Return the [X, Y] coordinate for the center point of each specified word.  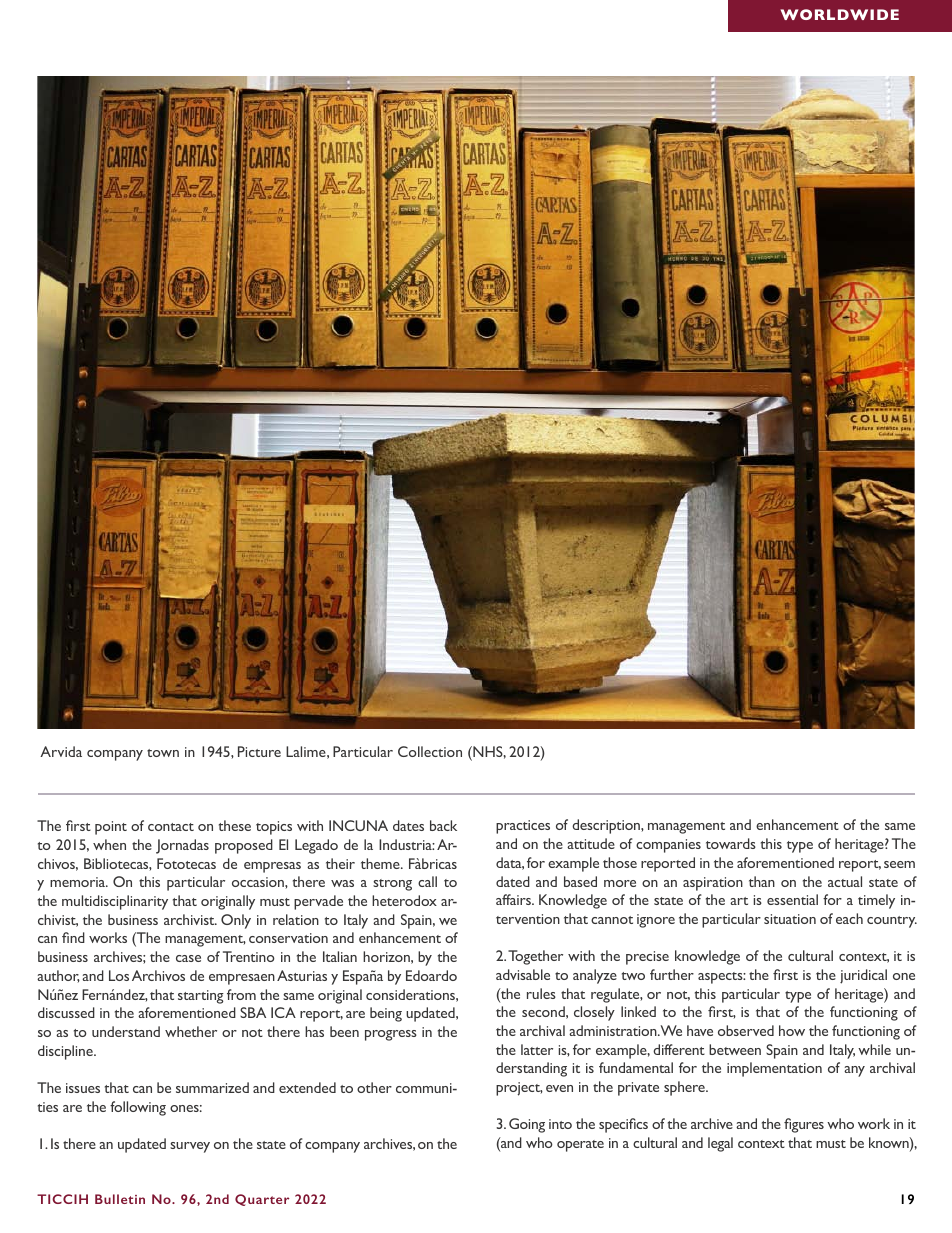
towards [731, 843]
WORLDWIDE [839, 14]
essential [792, 899]
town [163, 753]
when [109, 844]
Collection [430, 751]
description [607, 826]
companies [668, 846]
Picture [259, 751]
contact [171, 827]
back [443, 825]
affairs [514, 899]
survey [190, 1147]
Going [527, 1125]
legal [720, 1144]
